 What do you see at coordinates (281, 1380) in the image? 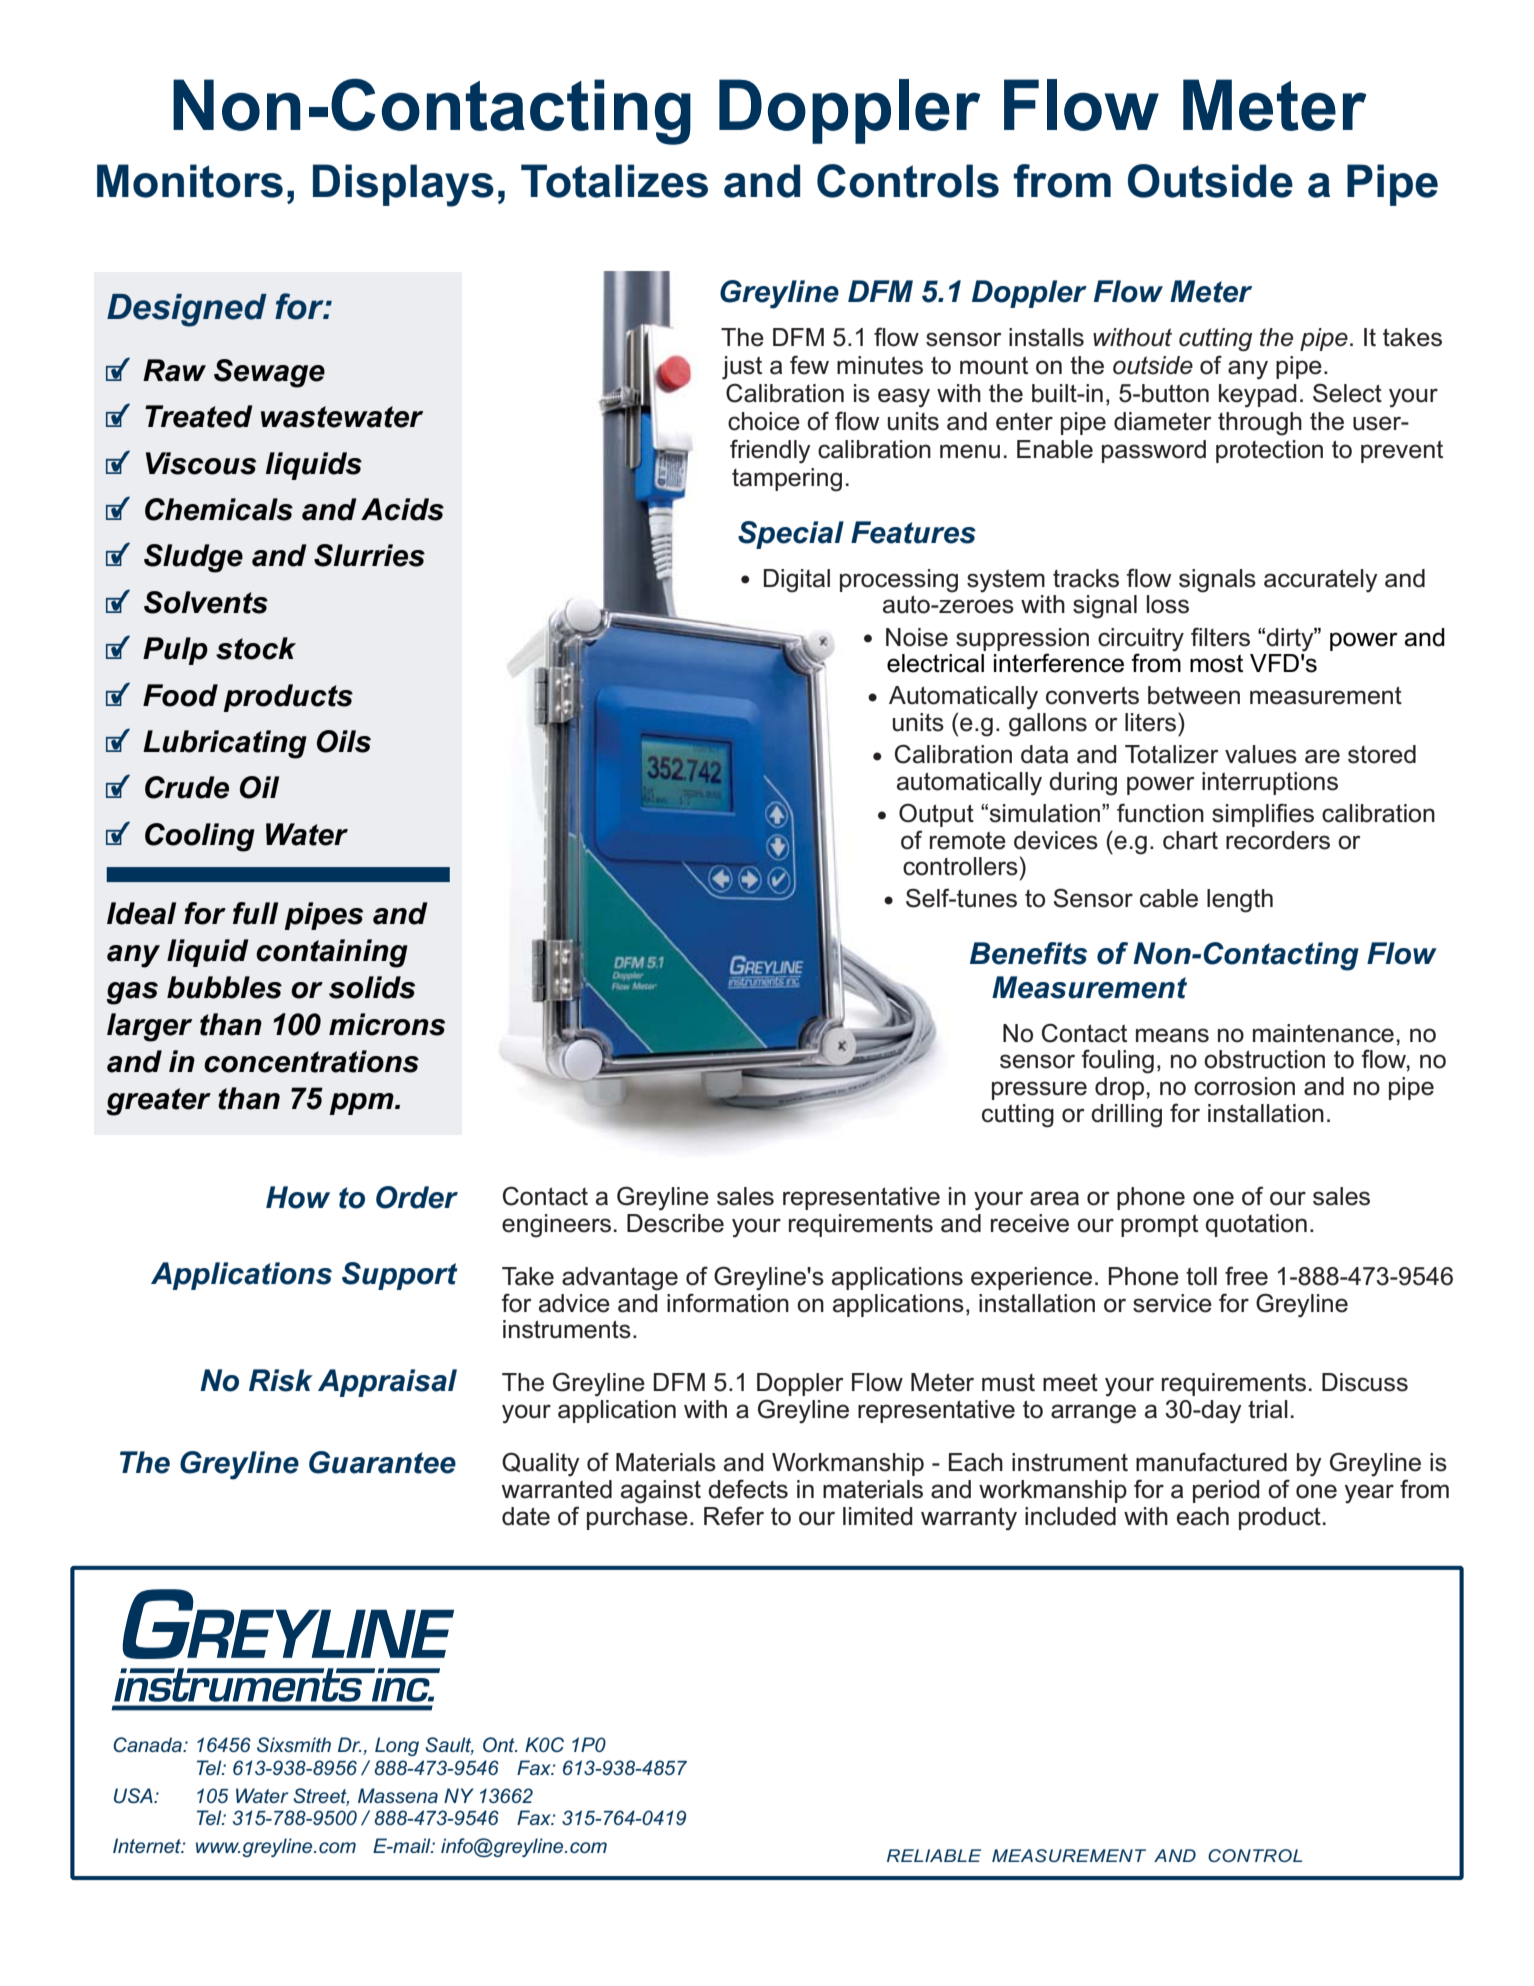
I see `Risk` at bounding box center [281, 1380].
